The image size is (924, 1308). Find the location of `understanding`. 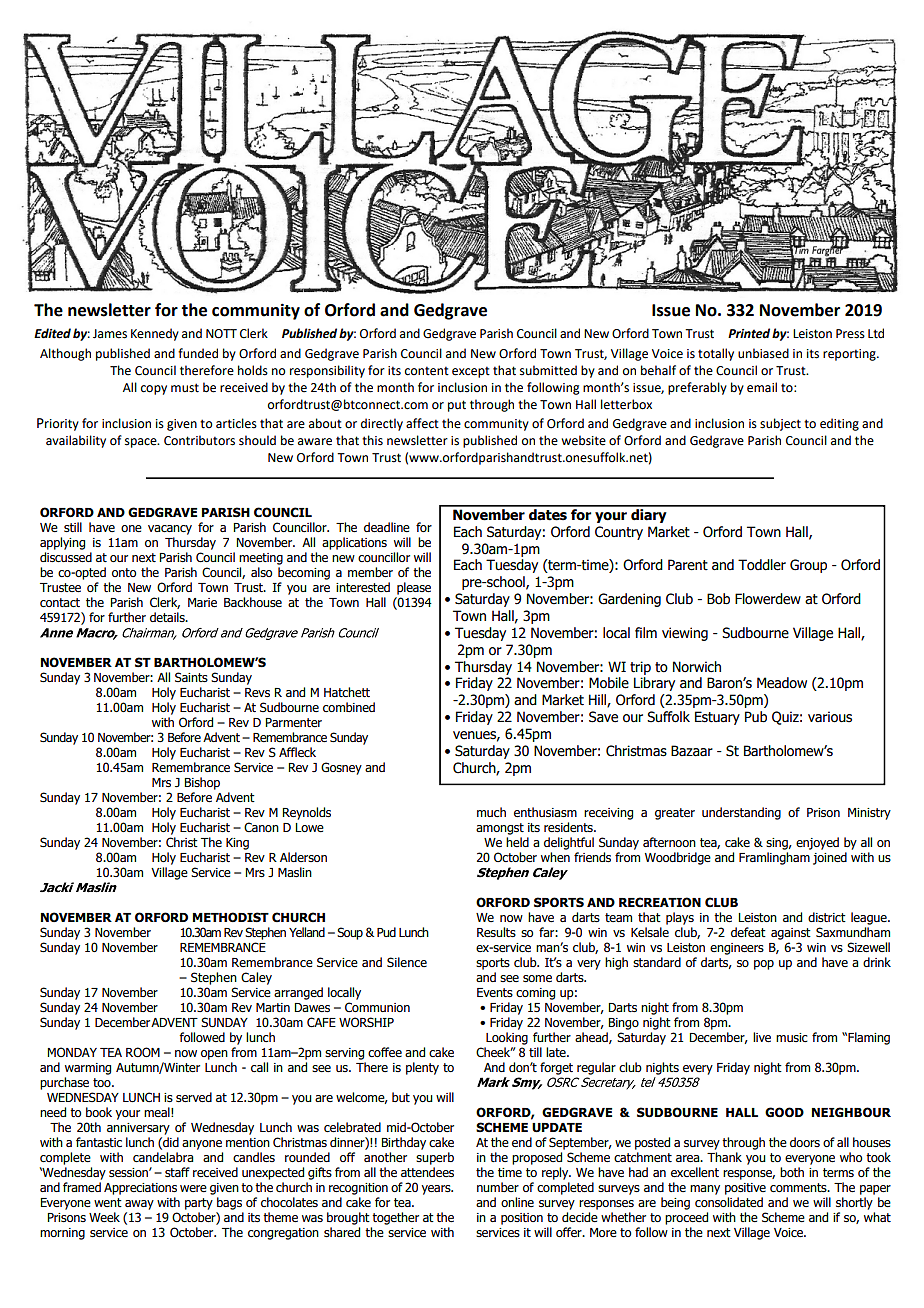

understanding is located at coordinates (741, 813).
